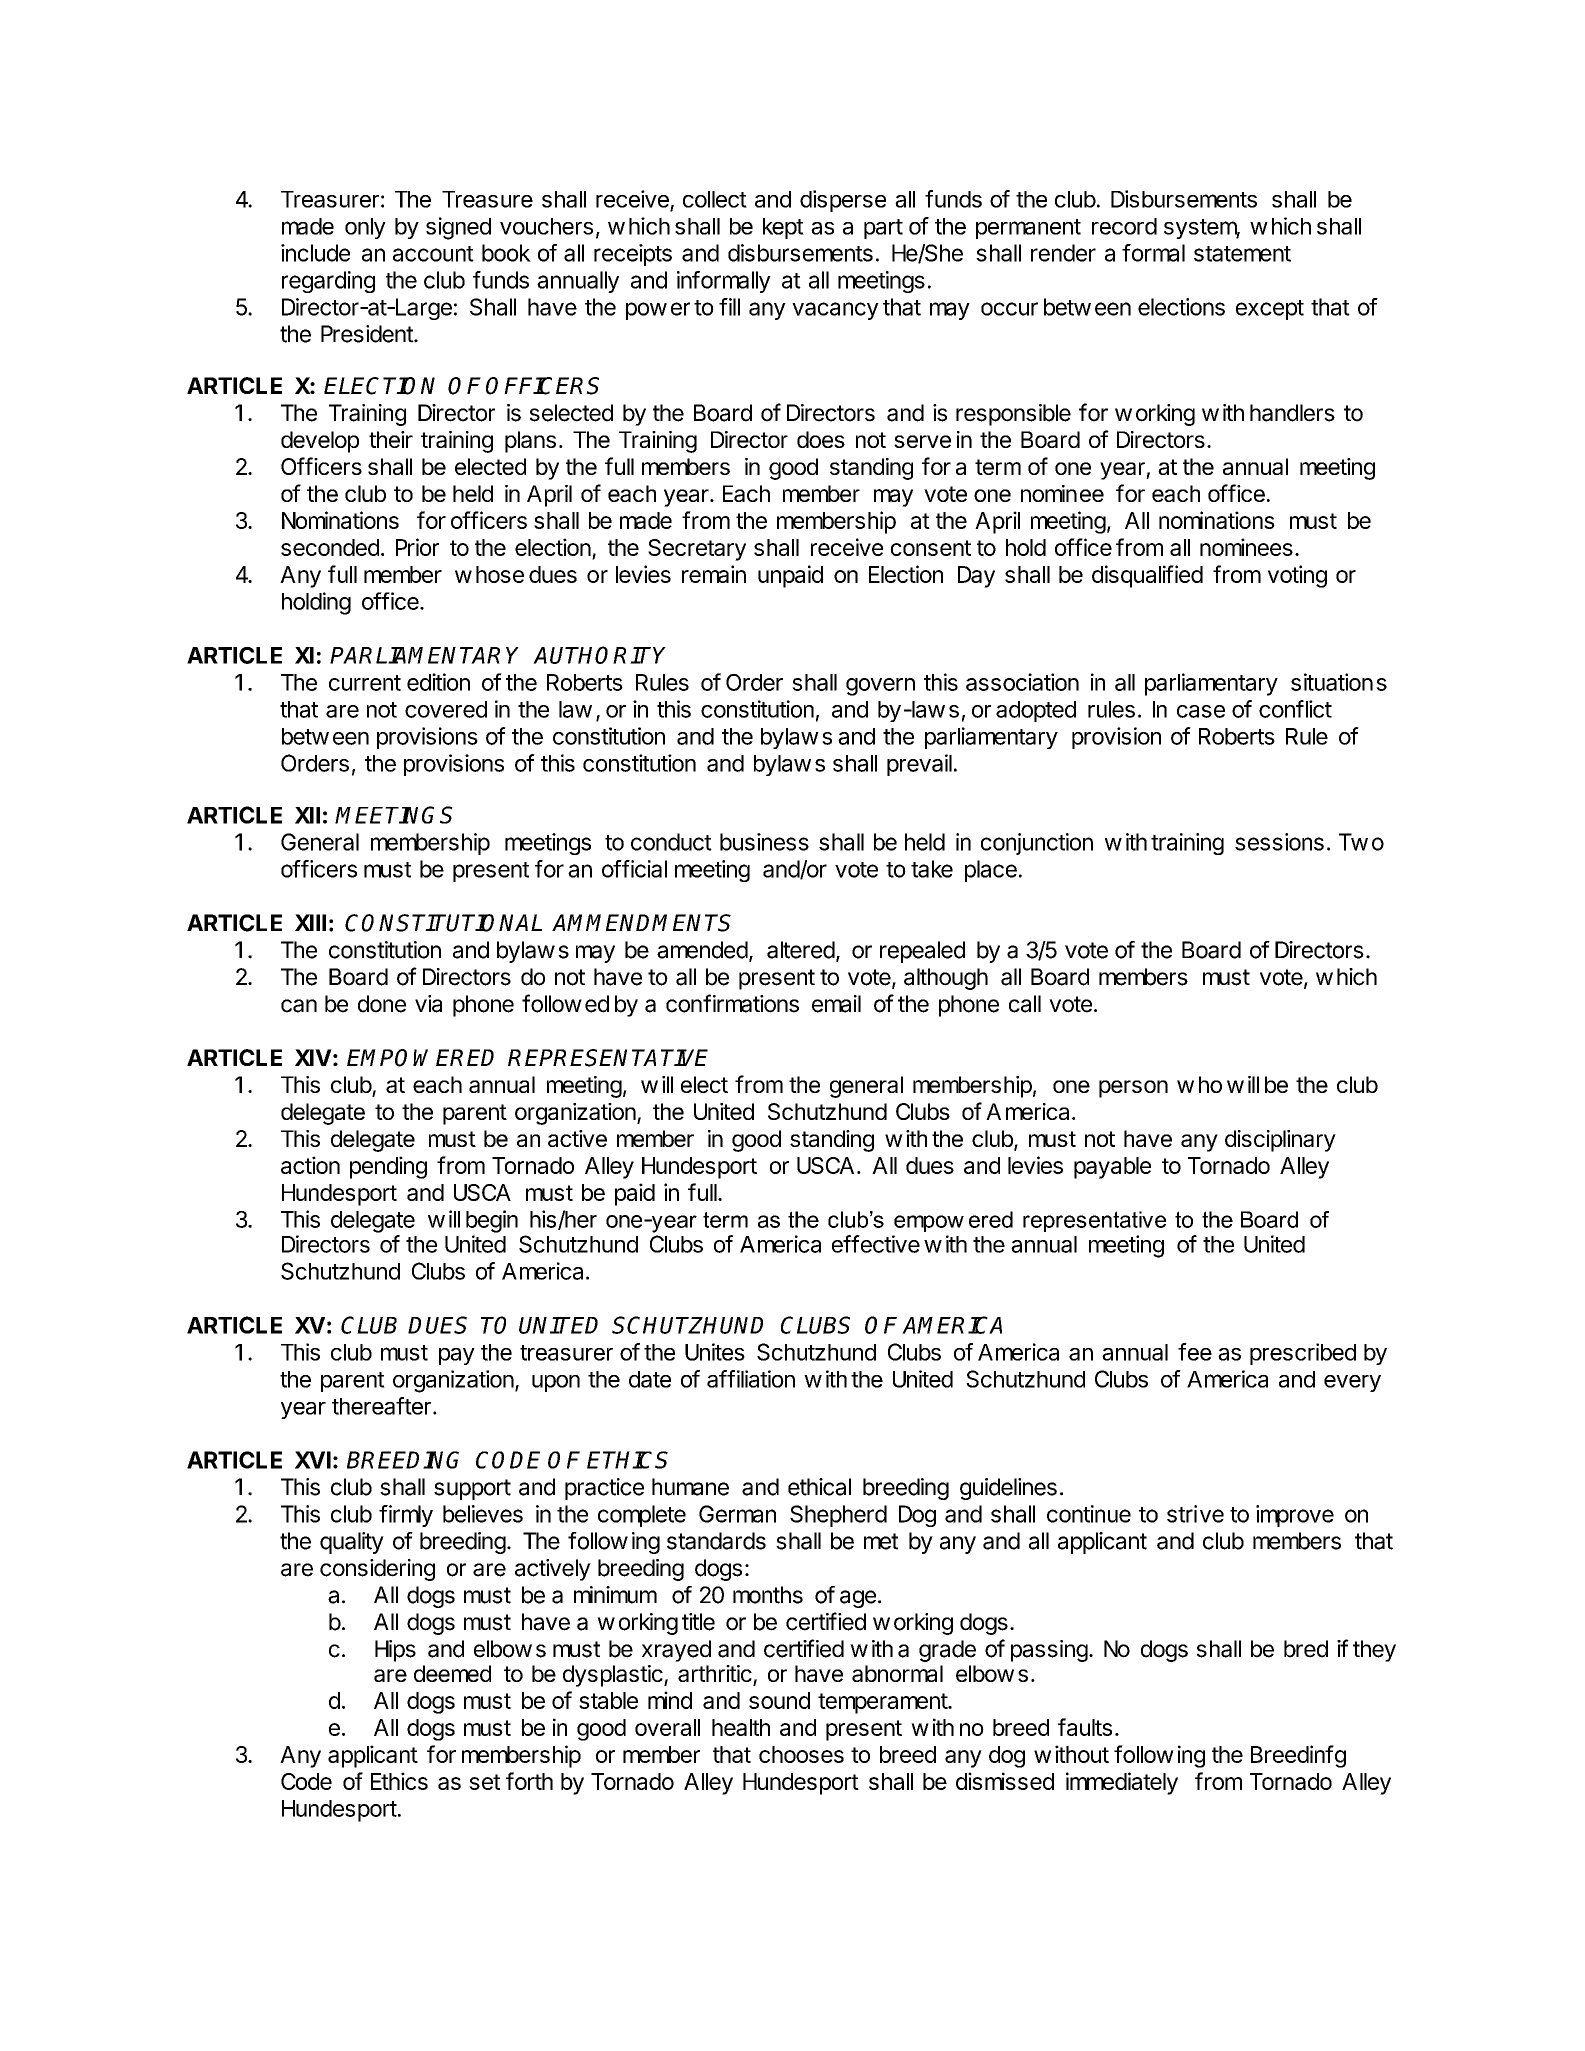 The width and height of the page is (1585, 2051). Describe the element at coordinates (801, 1754) in the page. I see `chooses` at that location.
